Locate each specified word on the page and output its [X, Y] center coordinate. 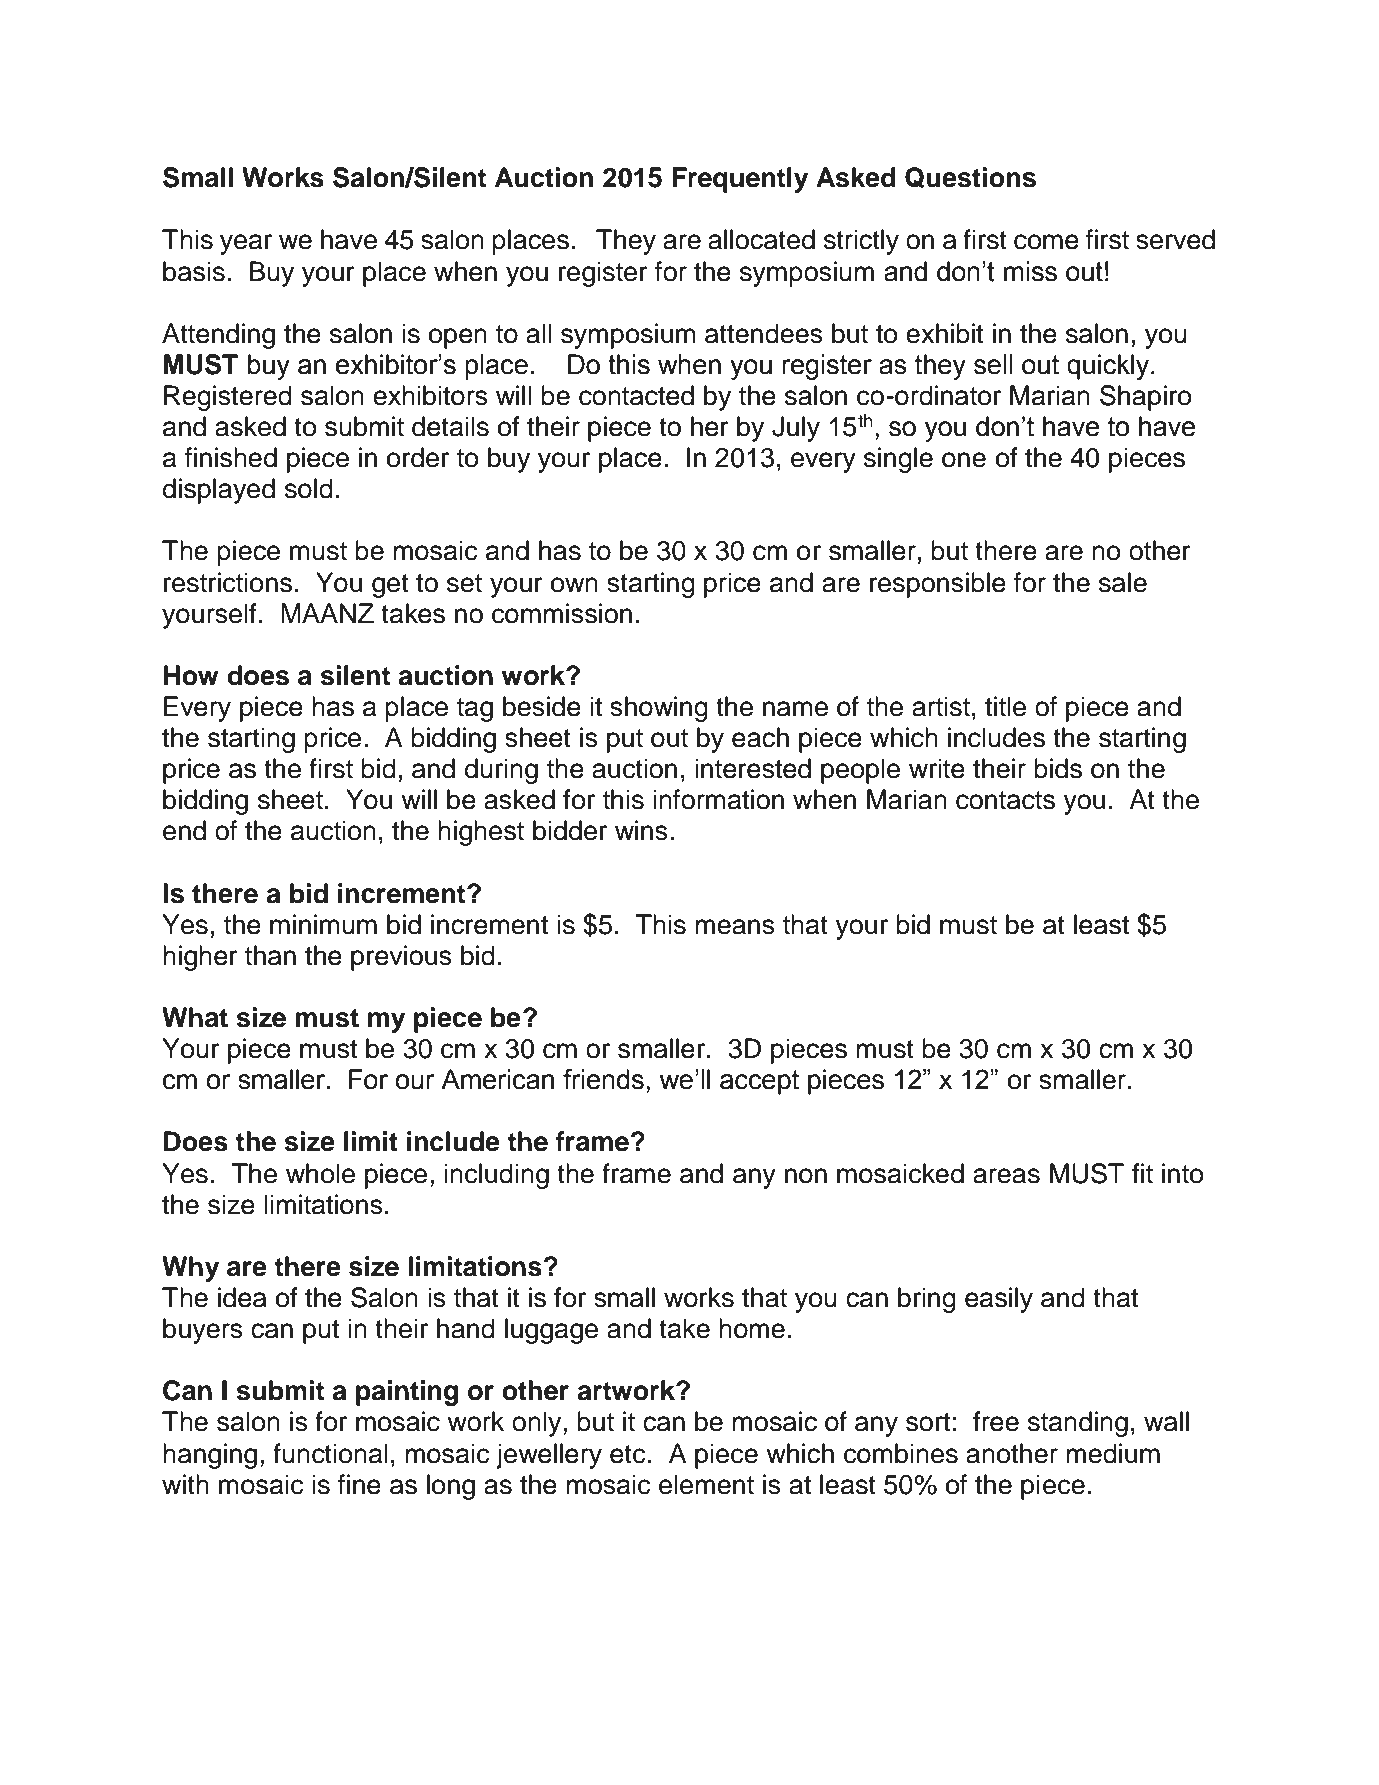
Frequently [740, 180]
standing [1078, 1424]
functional [330, 1453]
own [574, 585]
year [246, 244]
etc [628, 1454]
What [195, 1017]
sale [1123, 582]
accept [759, 1082]
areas [1006, 1176]
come [1046, 242]
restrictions [228, 582]
